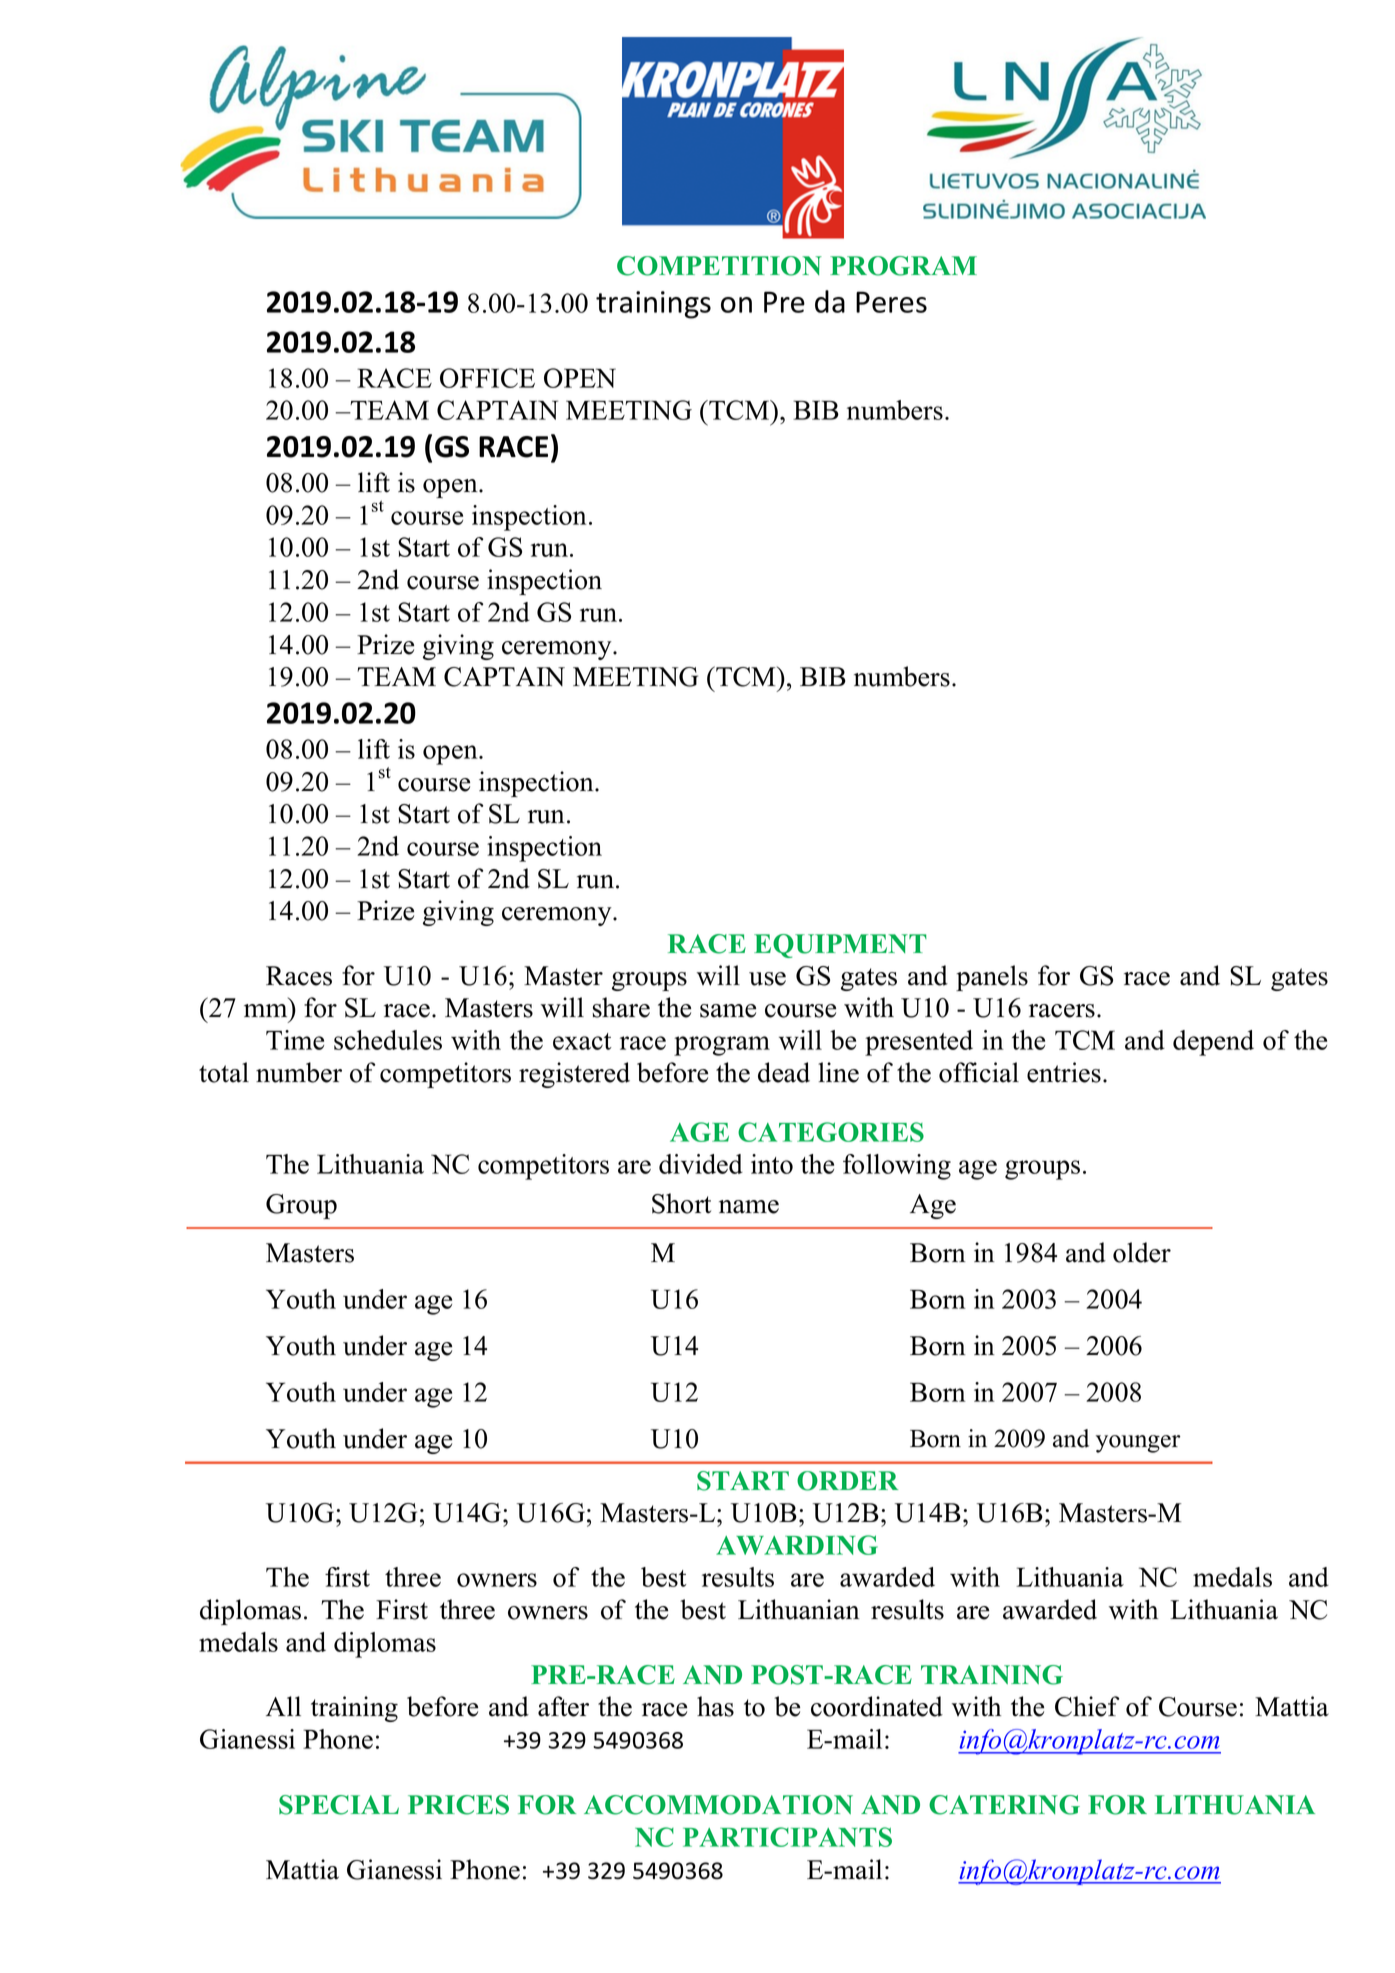 Image resolution: width=1395 pixels, height=1973 pixels. What do you see at coordinates (1064, 1072) in the screenshot?
I see `entries` at bounding box center [1064, 1072].
